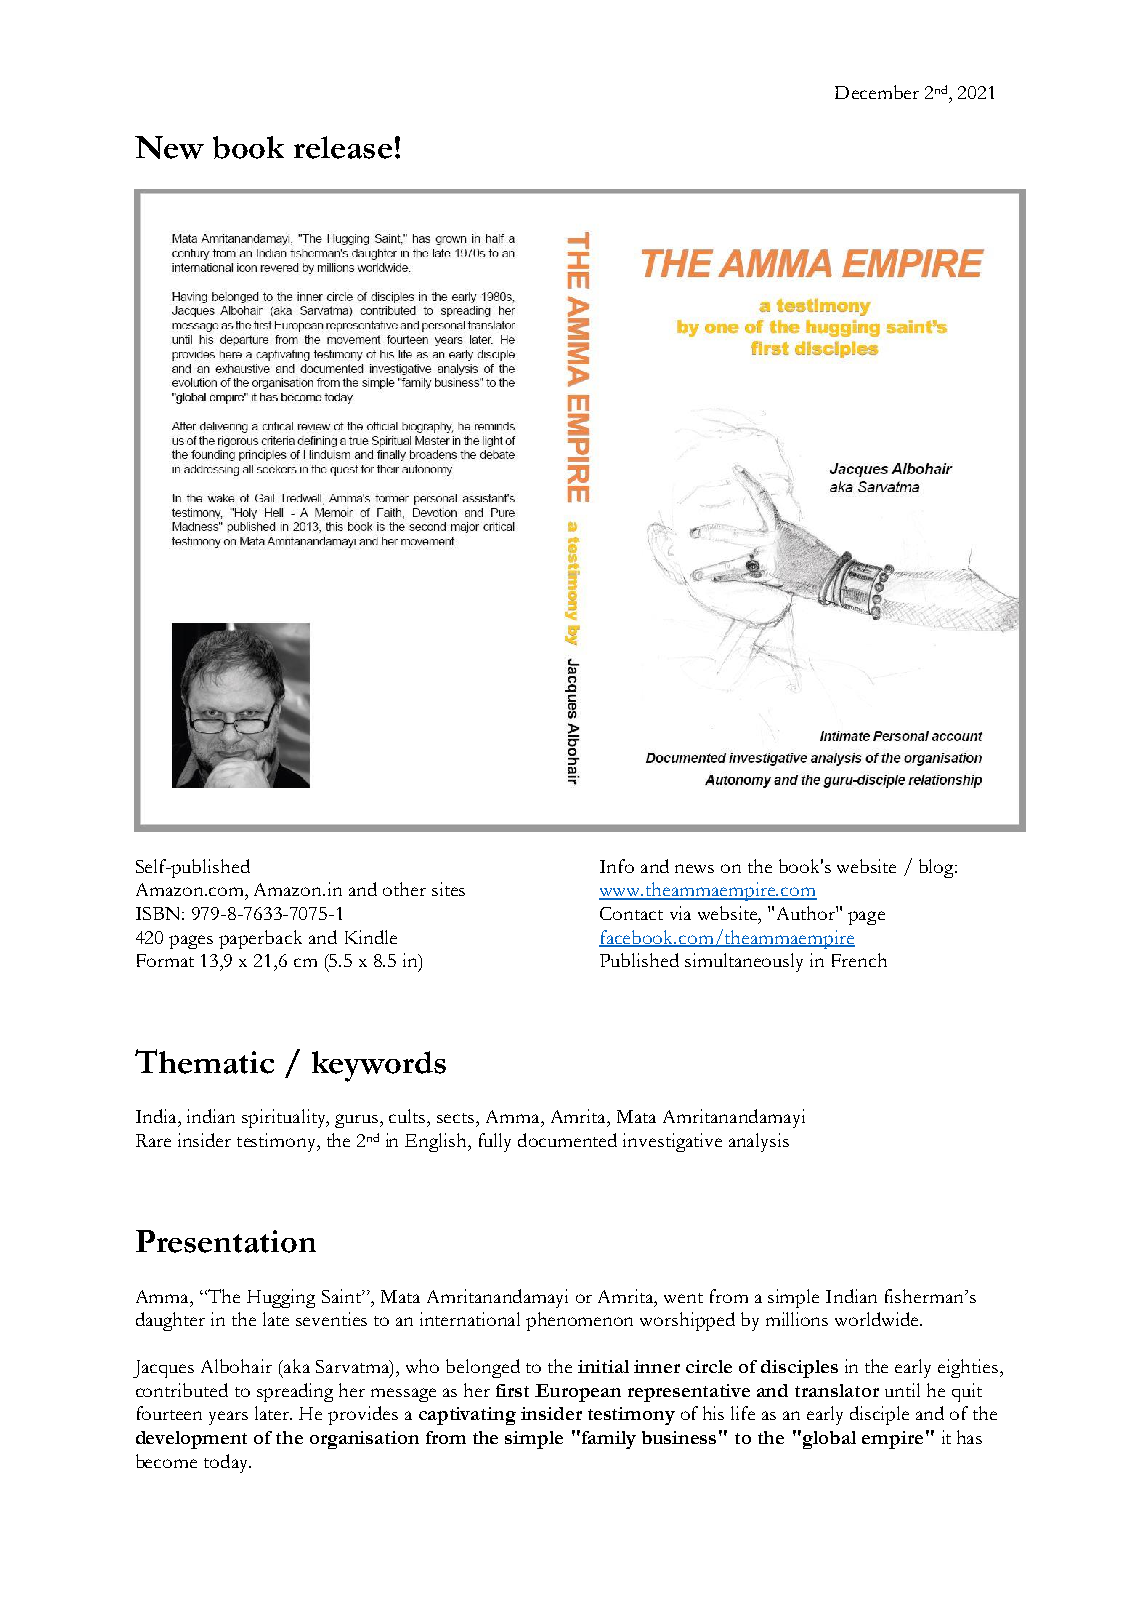 The width and height of the screenshot is (1131, 1600). What do you see at coordinates (859, 960) in the screenshot?
I see `French` at bounding box center [859, 960].
